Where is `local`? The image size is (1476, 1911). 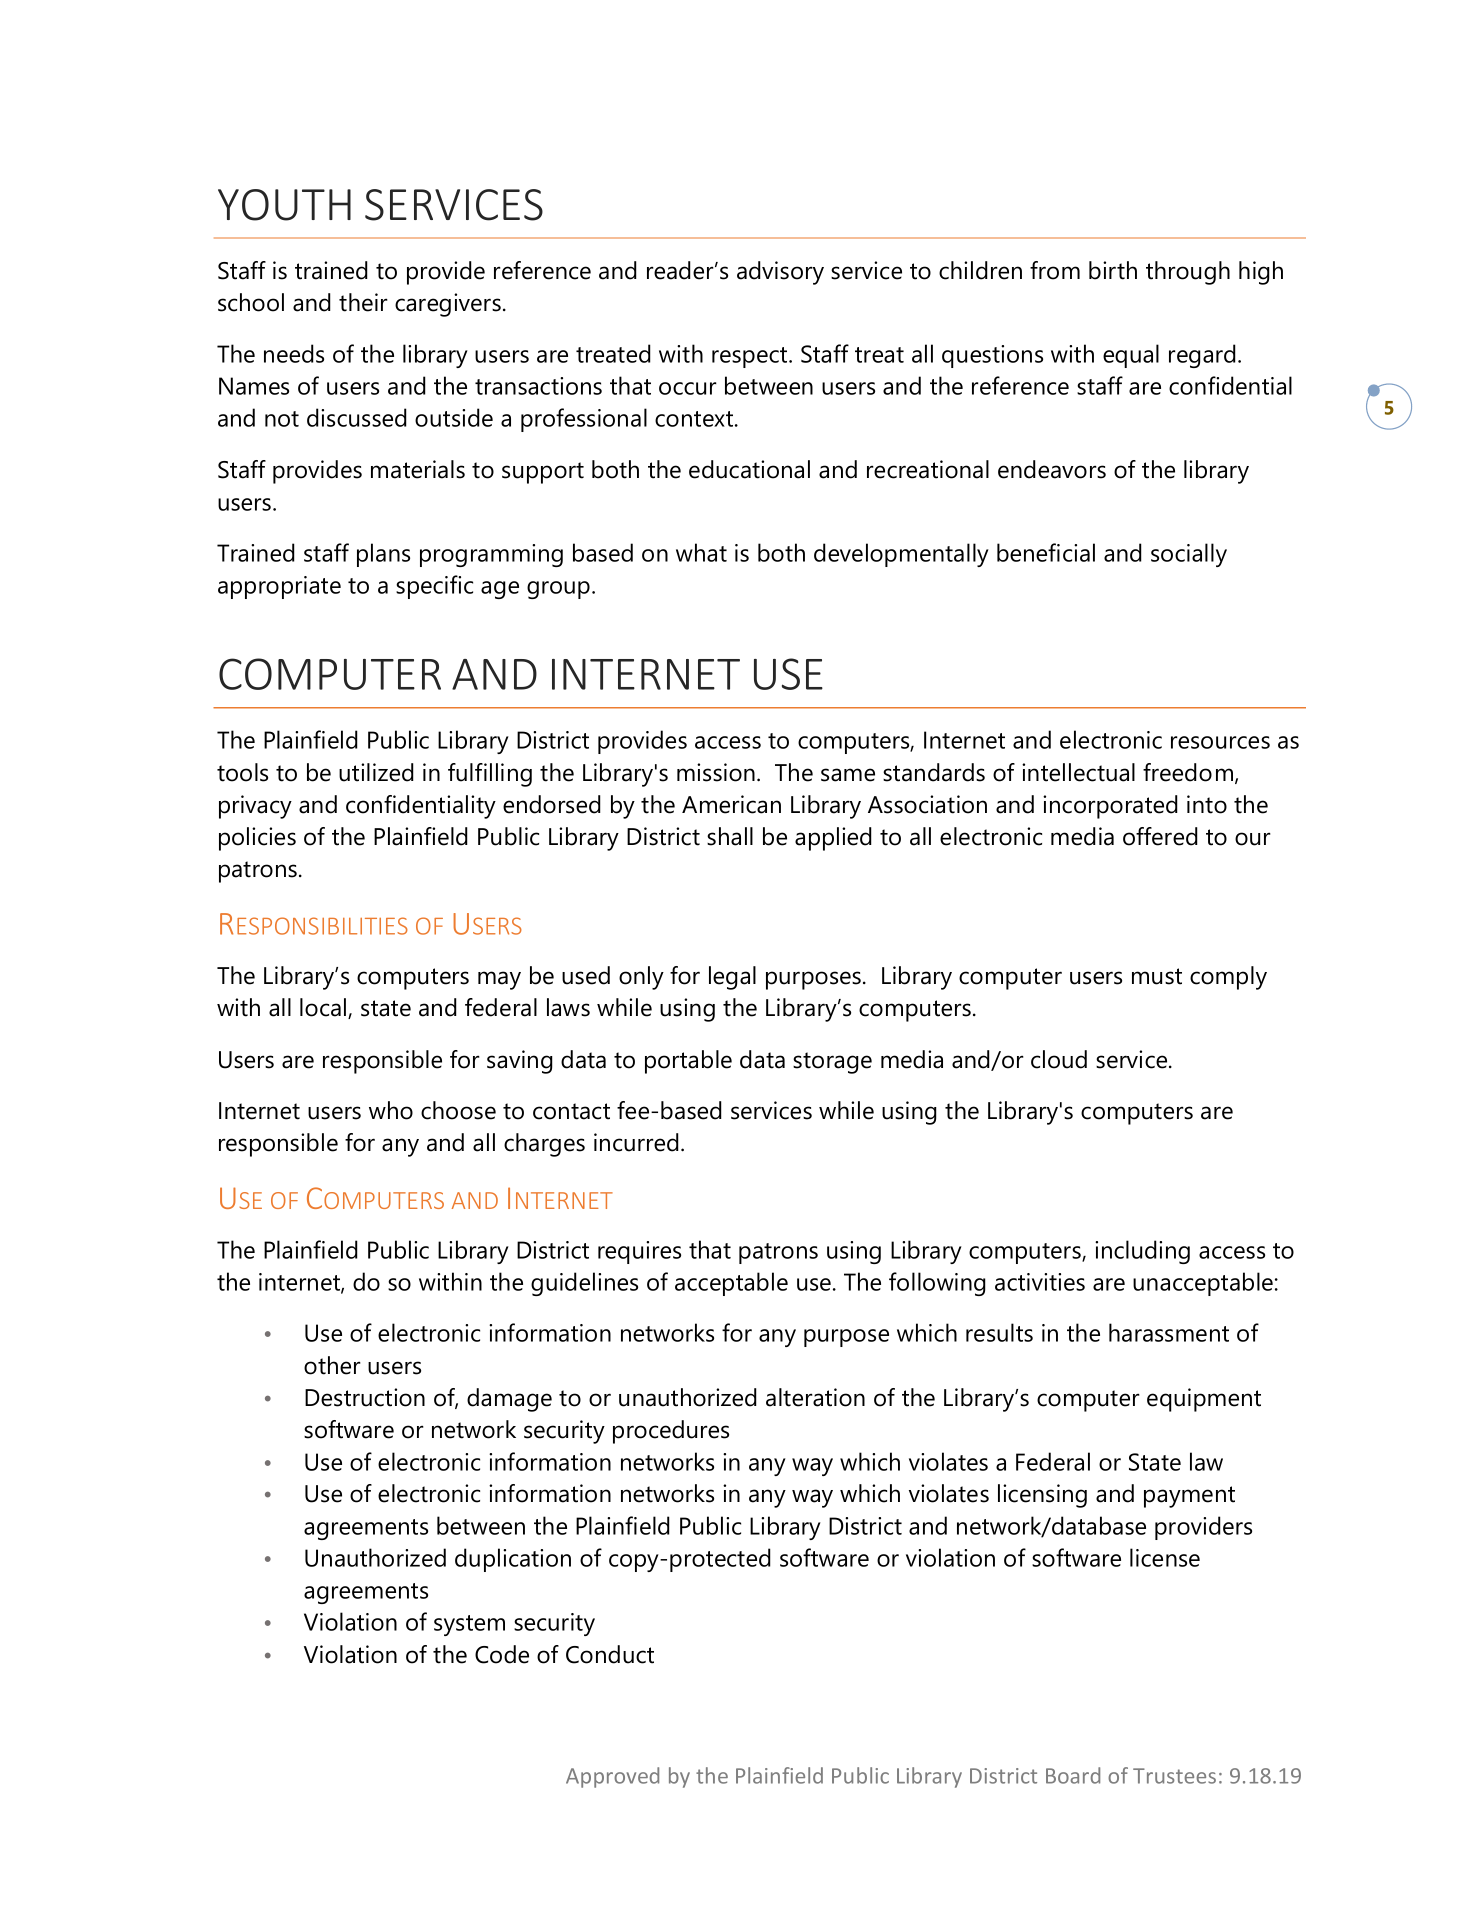
local is located at coordinates (324, 1008).
